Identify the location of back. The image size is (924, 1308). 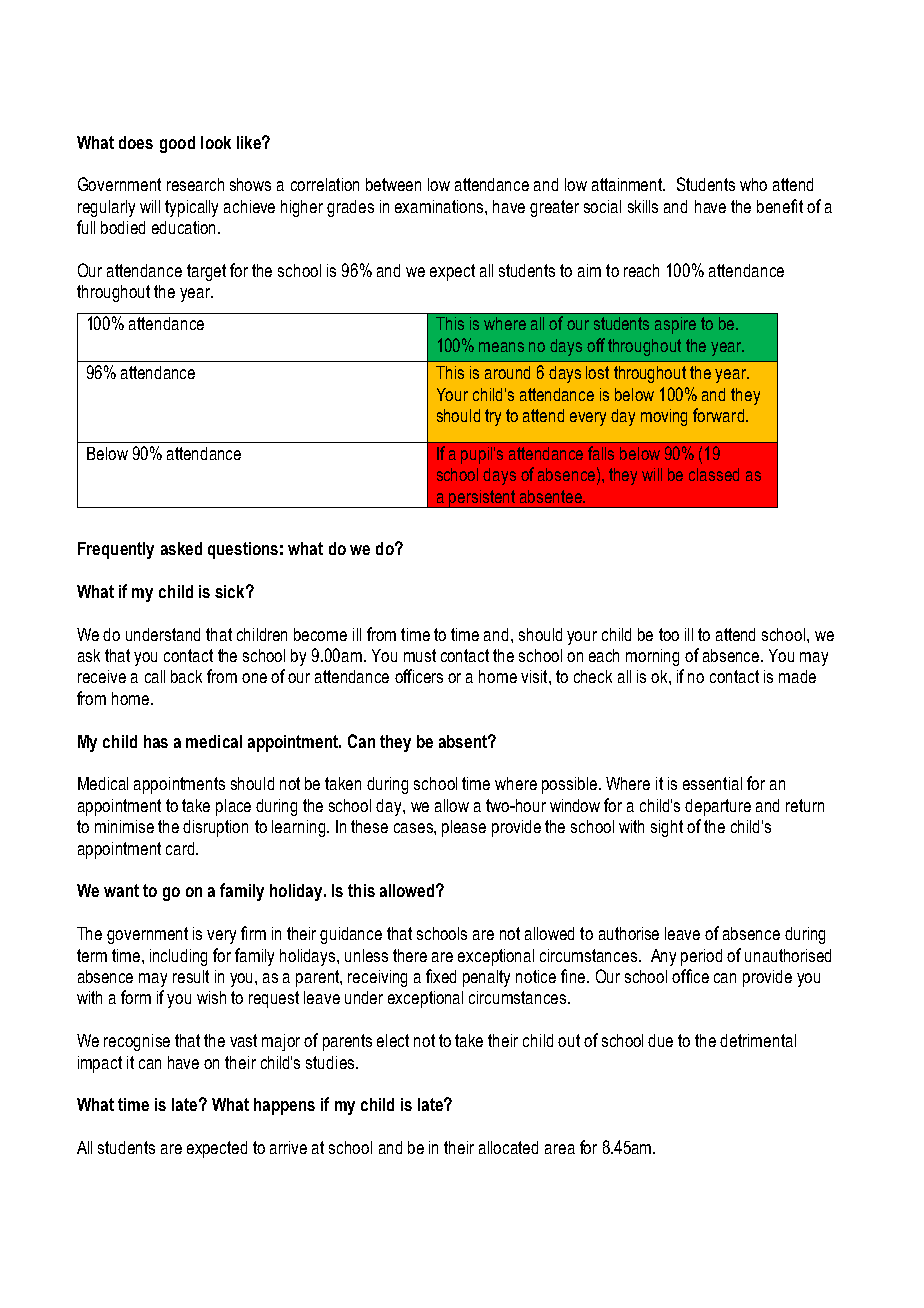
(186, 676).
